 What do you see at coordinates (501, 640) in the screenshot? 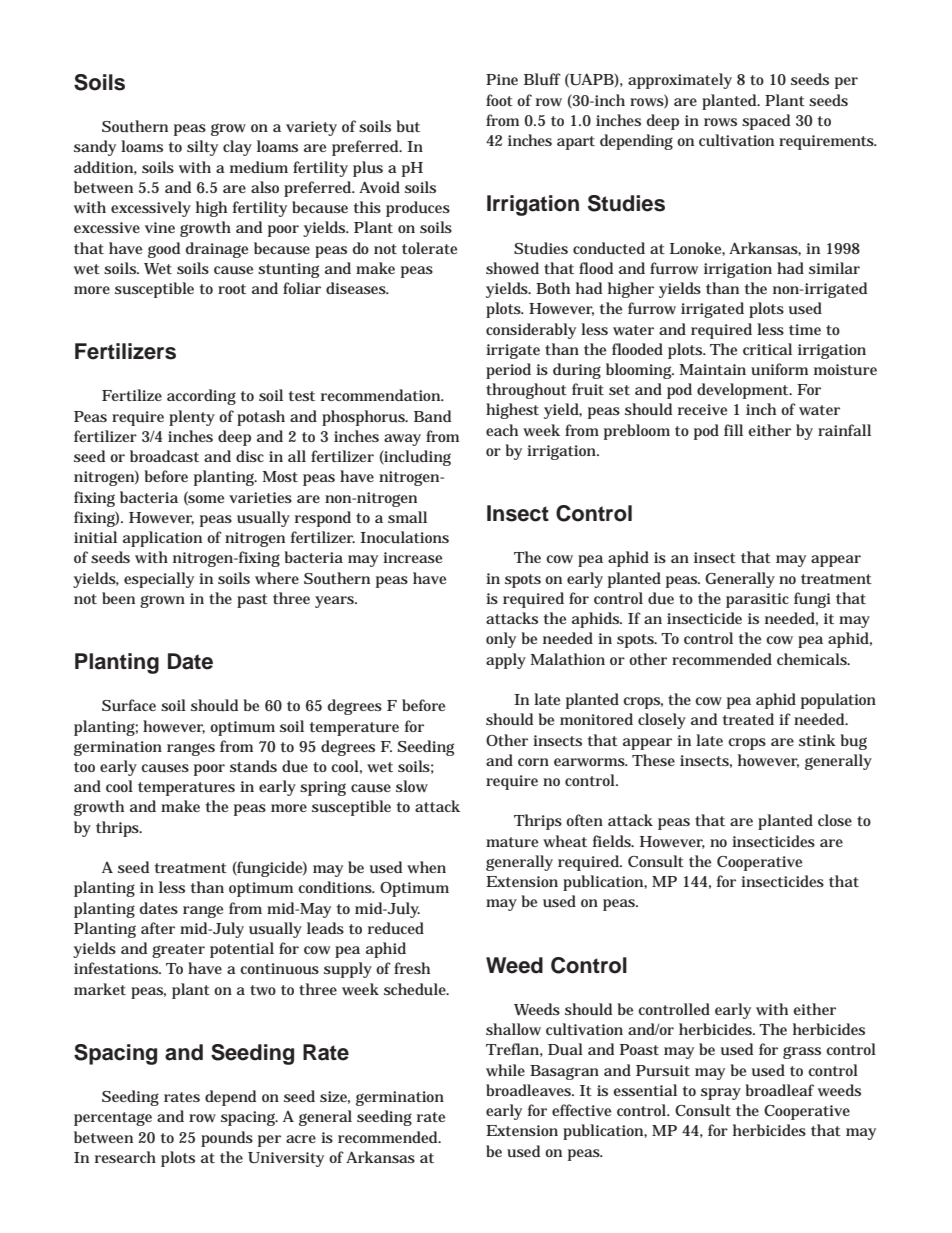
I see `only` at bounding box center [501, 640].
